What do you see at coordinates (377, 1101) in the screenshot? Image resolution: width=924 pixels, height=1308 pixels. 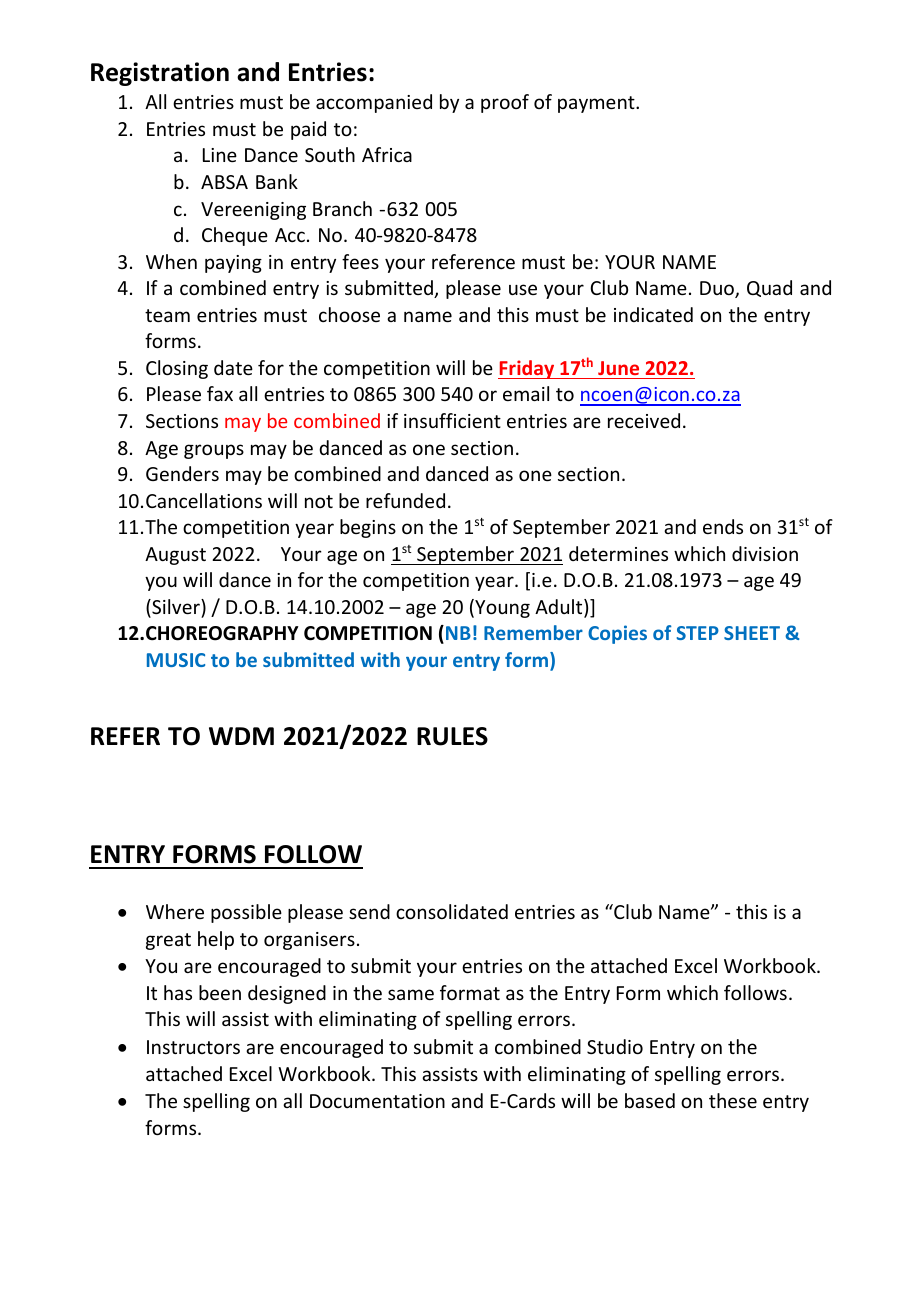 I see `Documentation` at bounding box center [377, 1101].
